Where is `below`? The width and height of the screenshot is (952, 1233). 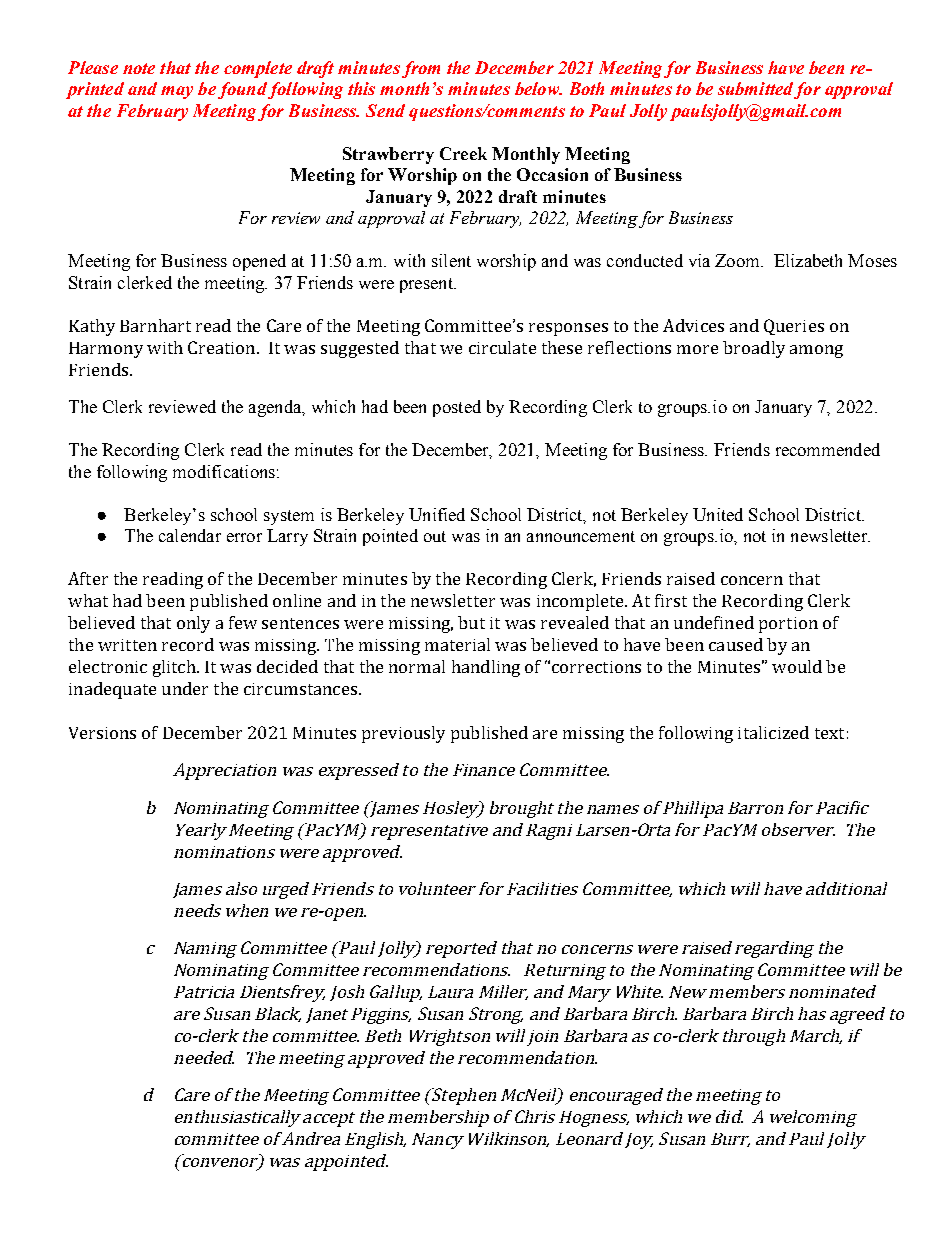
below is located at coordinates (538, 88).
